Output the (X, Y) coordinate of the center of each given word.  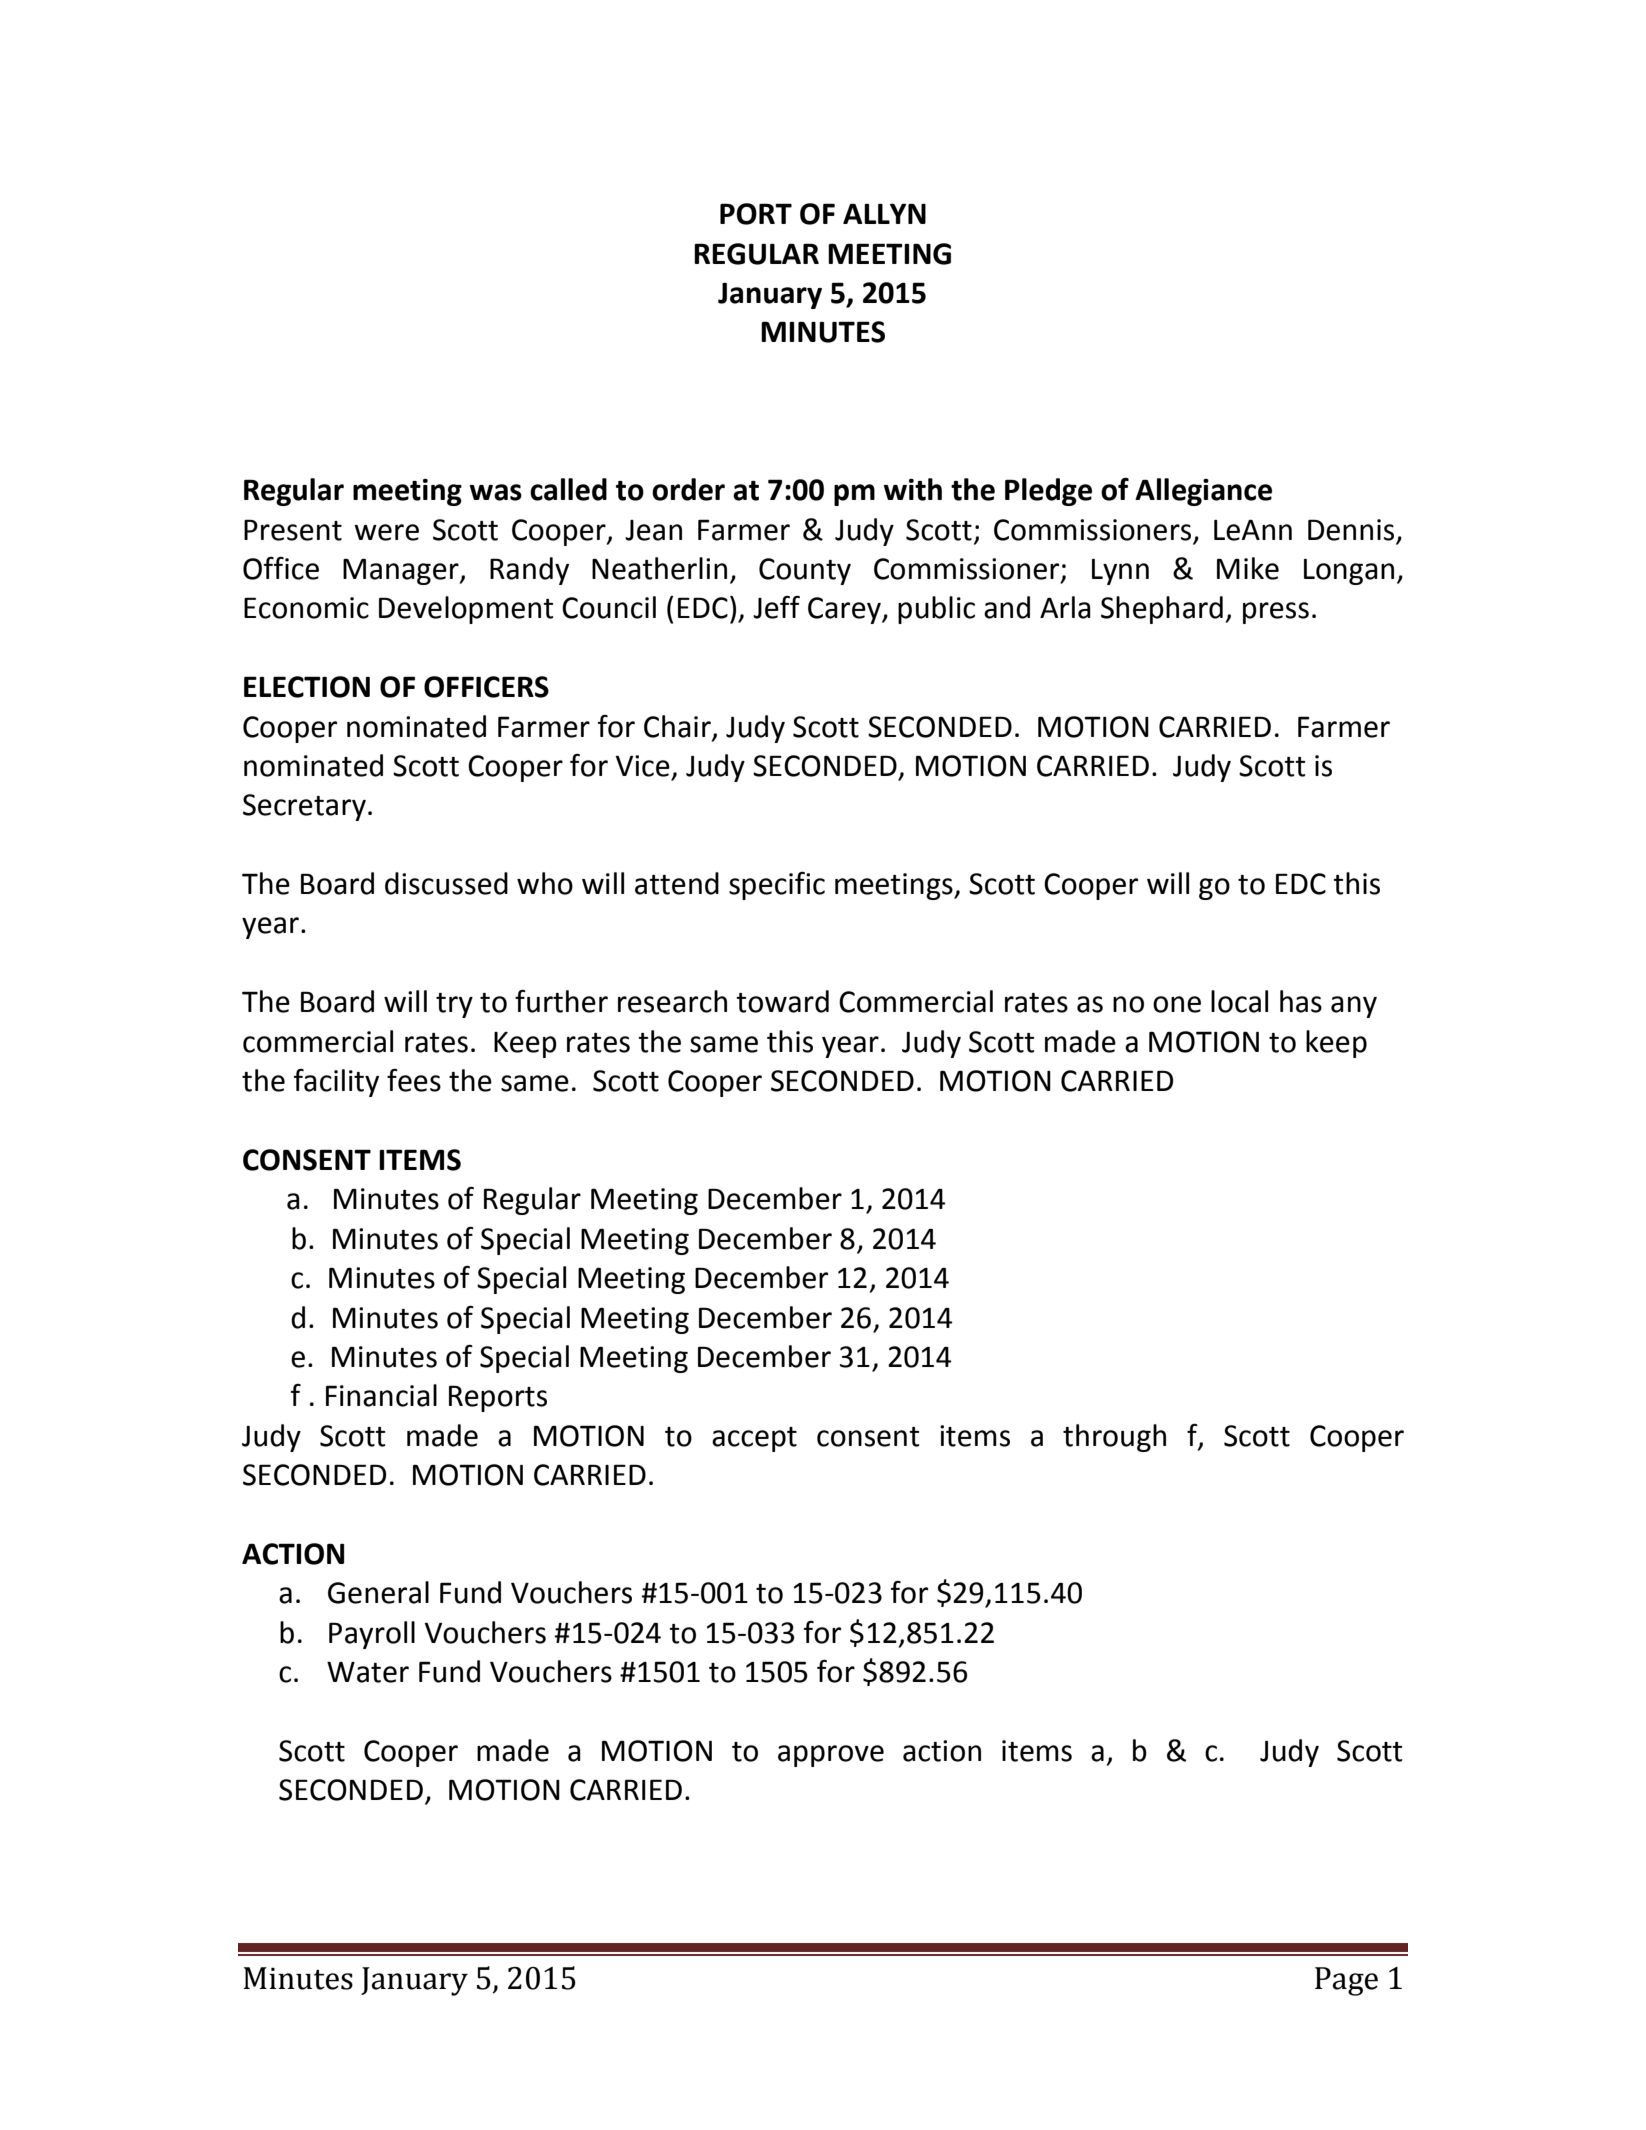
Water (368, 1672)
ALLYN (884, 213)
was (496, 492)
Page (1346, 1981)
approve (831, 1756)
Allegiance (1203, 492)
